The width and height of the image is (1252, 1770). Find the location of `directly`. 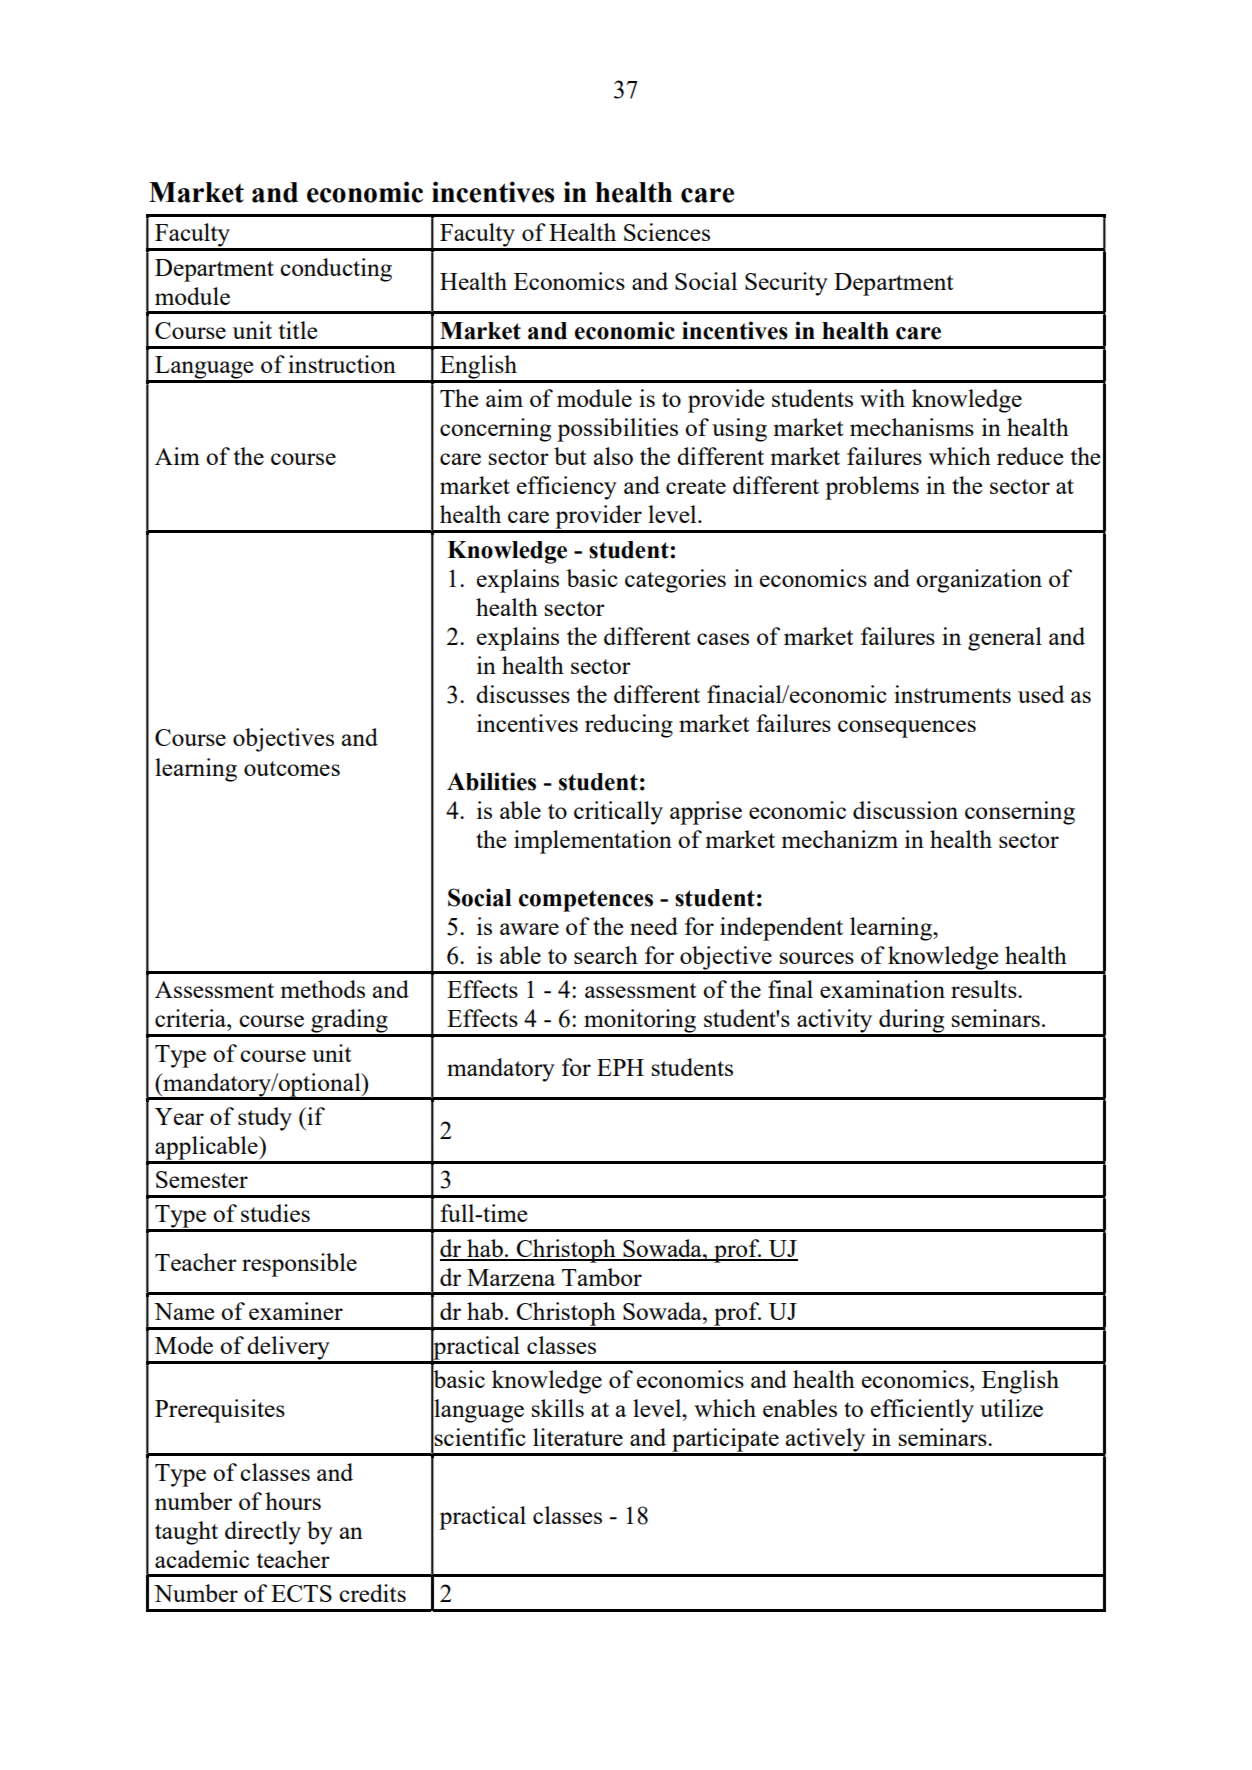

directly is located at coordinates (263, 1533).
